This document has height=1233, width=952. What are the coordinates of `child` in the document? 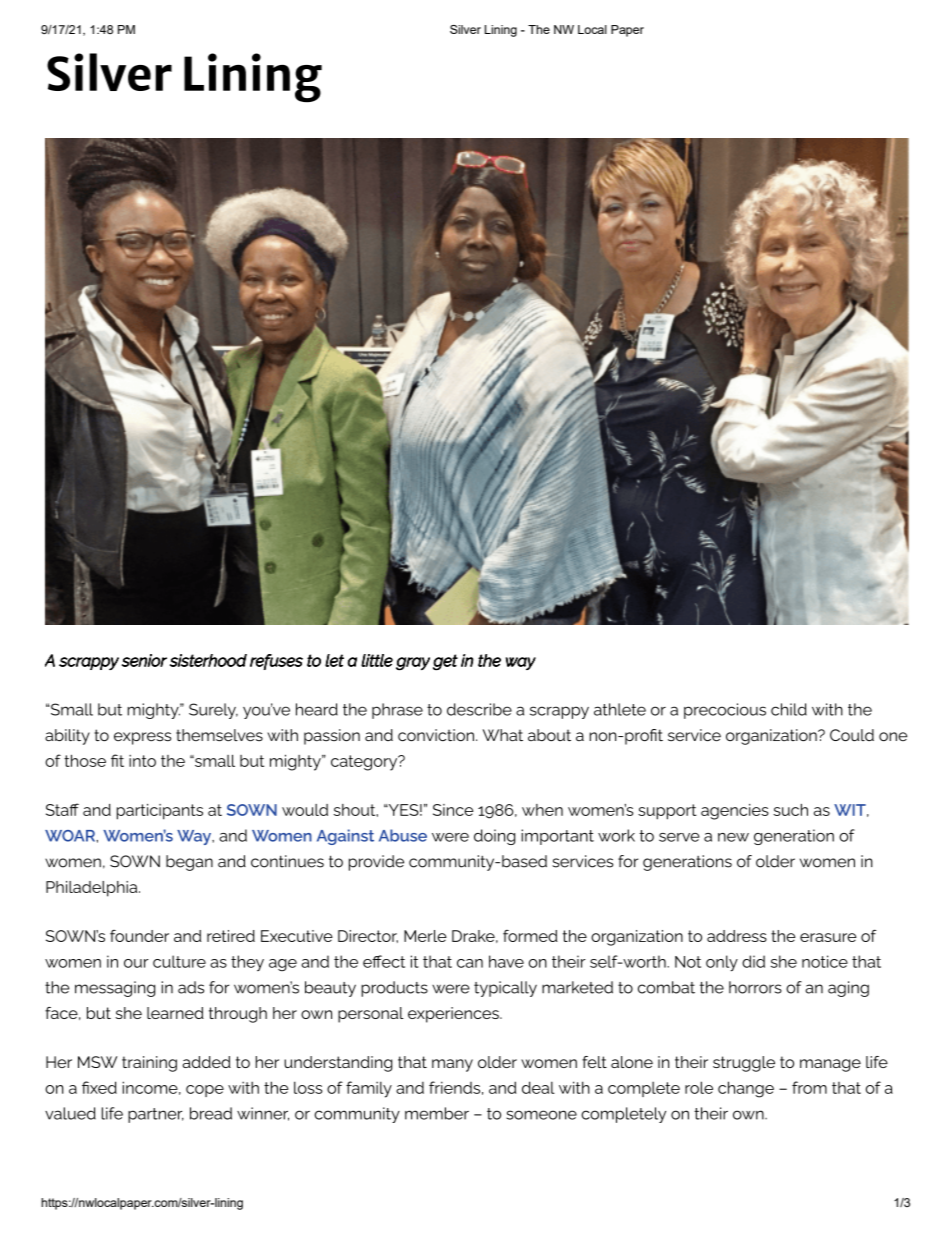 It's located at (789, 709).
